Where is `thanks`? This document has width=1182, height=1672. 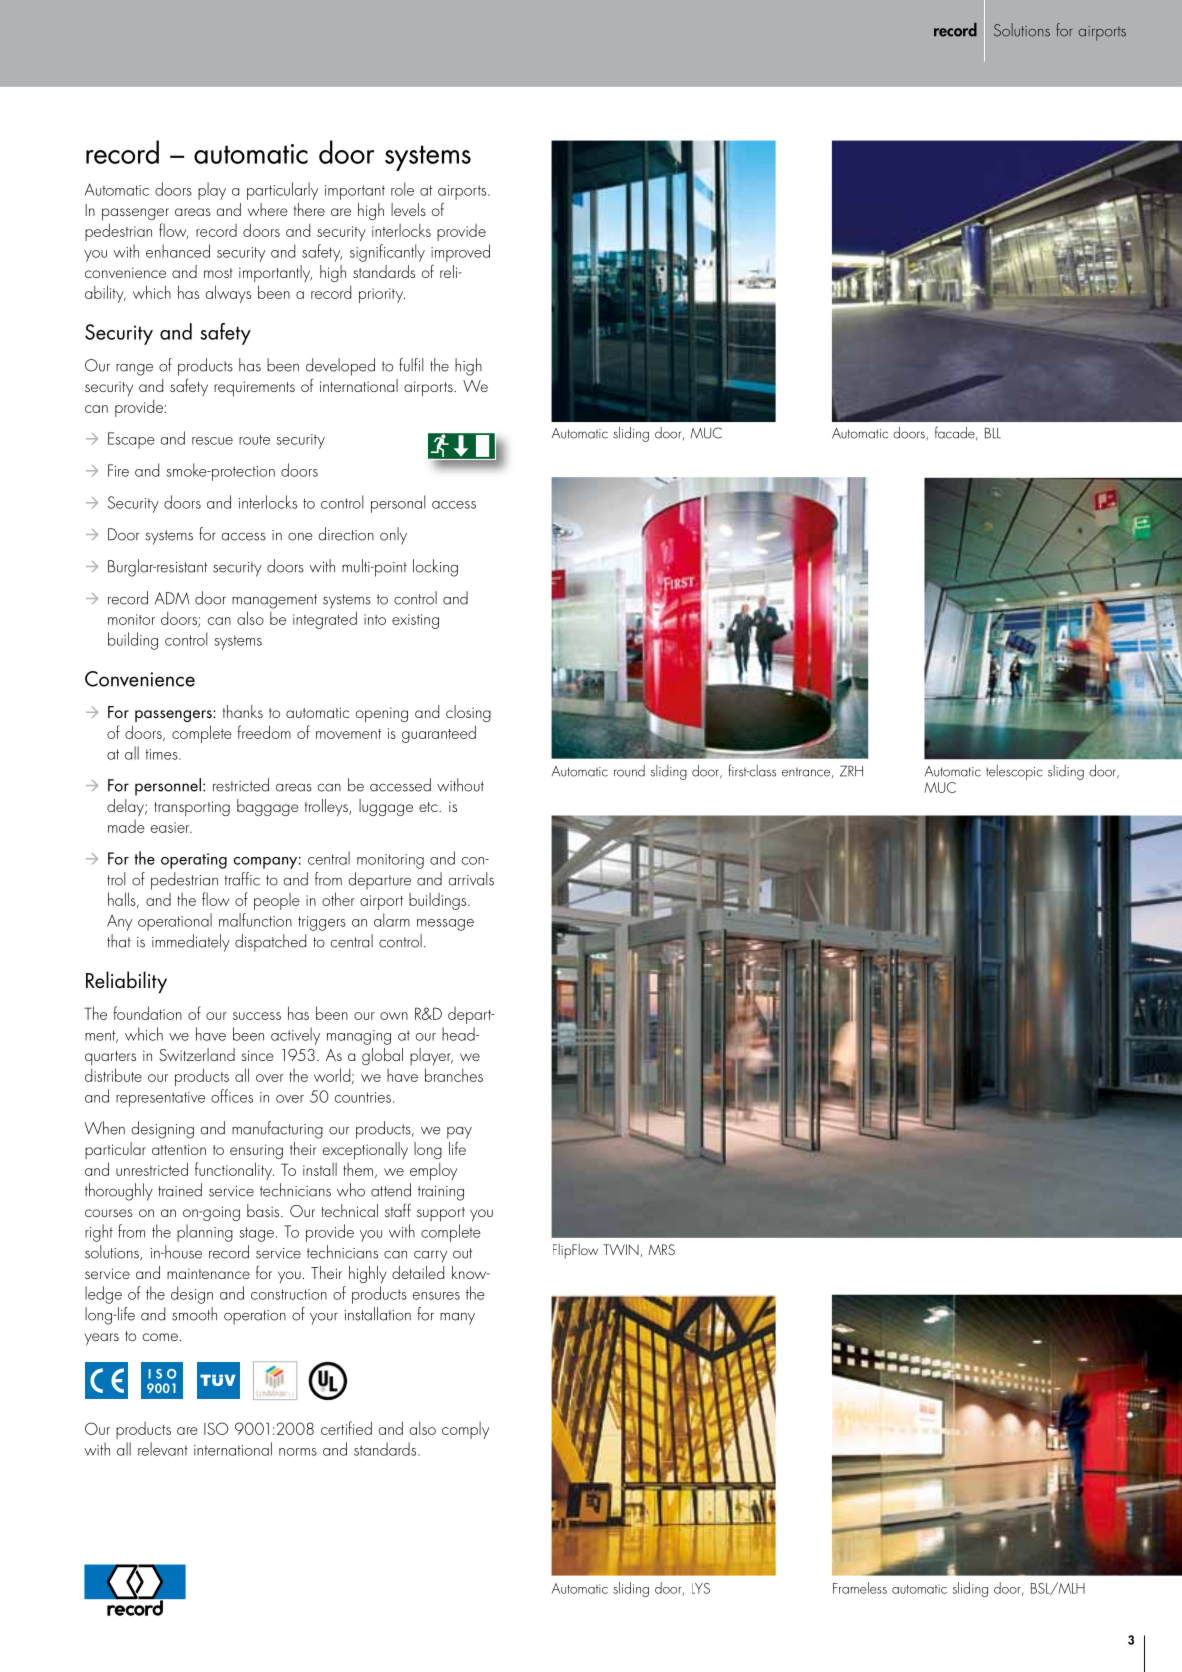
thanks is located at coordinates (243, 711).
